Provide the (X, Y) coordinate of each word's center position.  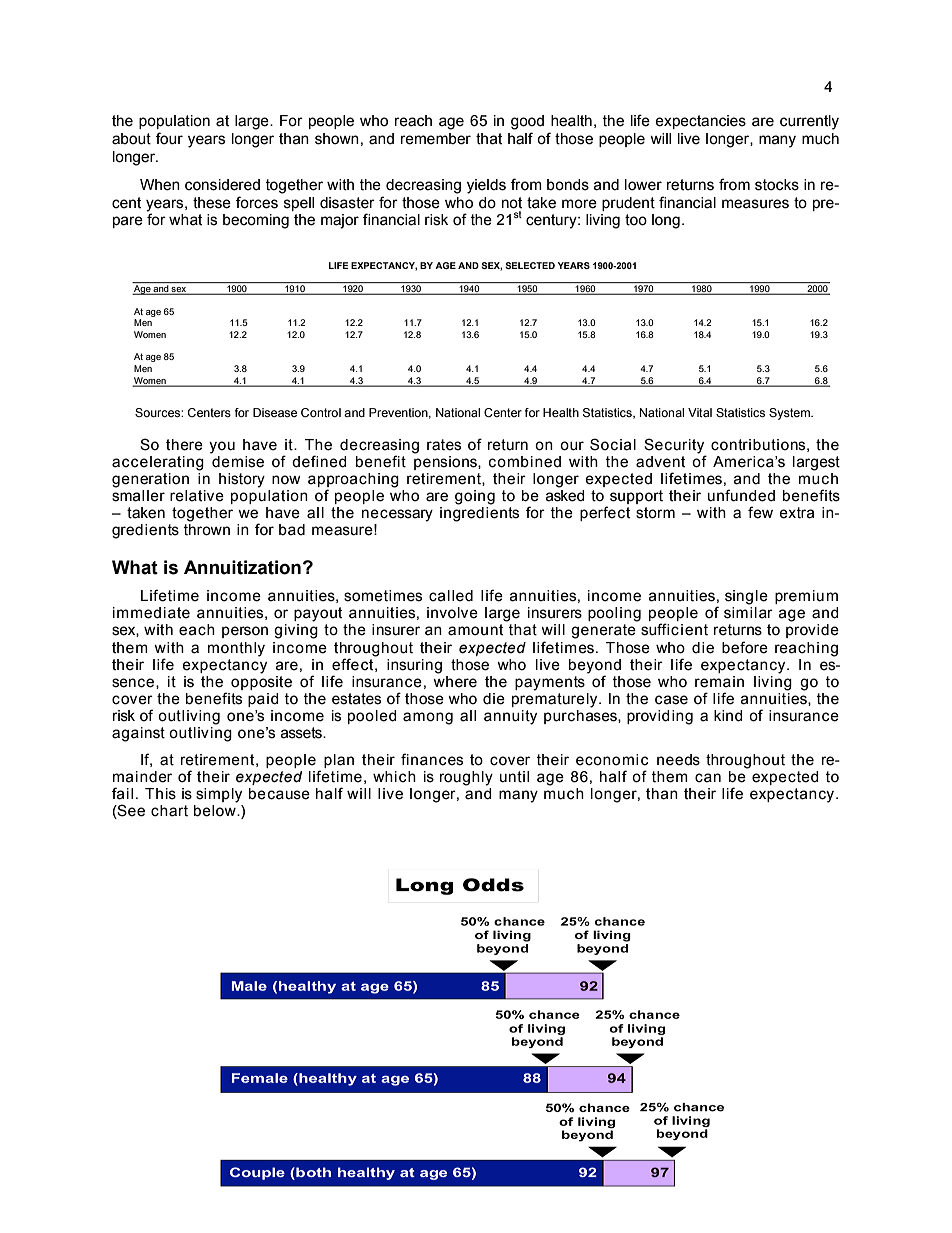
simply (219, 795)
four (169, 138)
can (708, 778)
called (451, 596)
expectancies (700, 122)
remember (436, 139)
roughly (466, 778)
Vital (700, 412)
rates (444, 445)
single (746, 597)
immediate (151, 613)
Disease (275, 412)
